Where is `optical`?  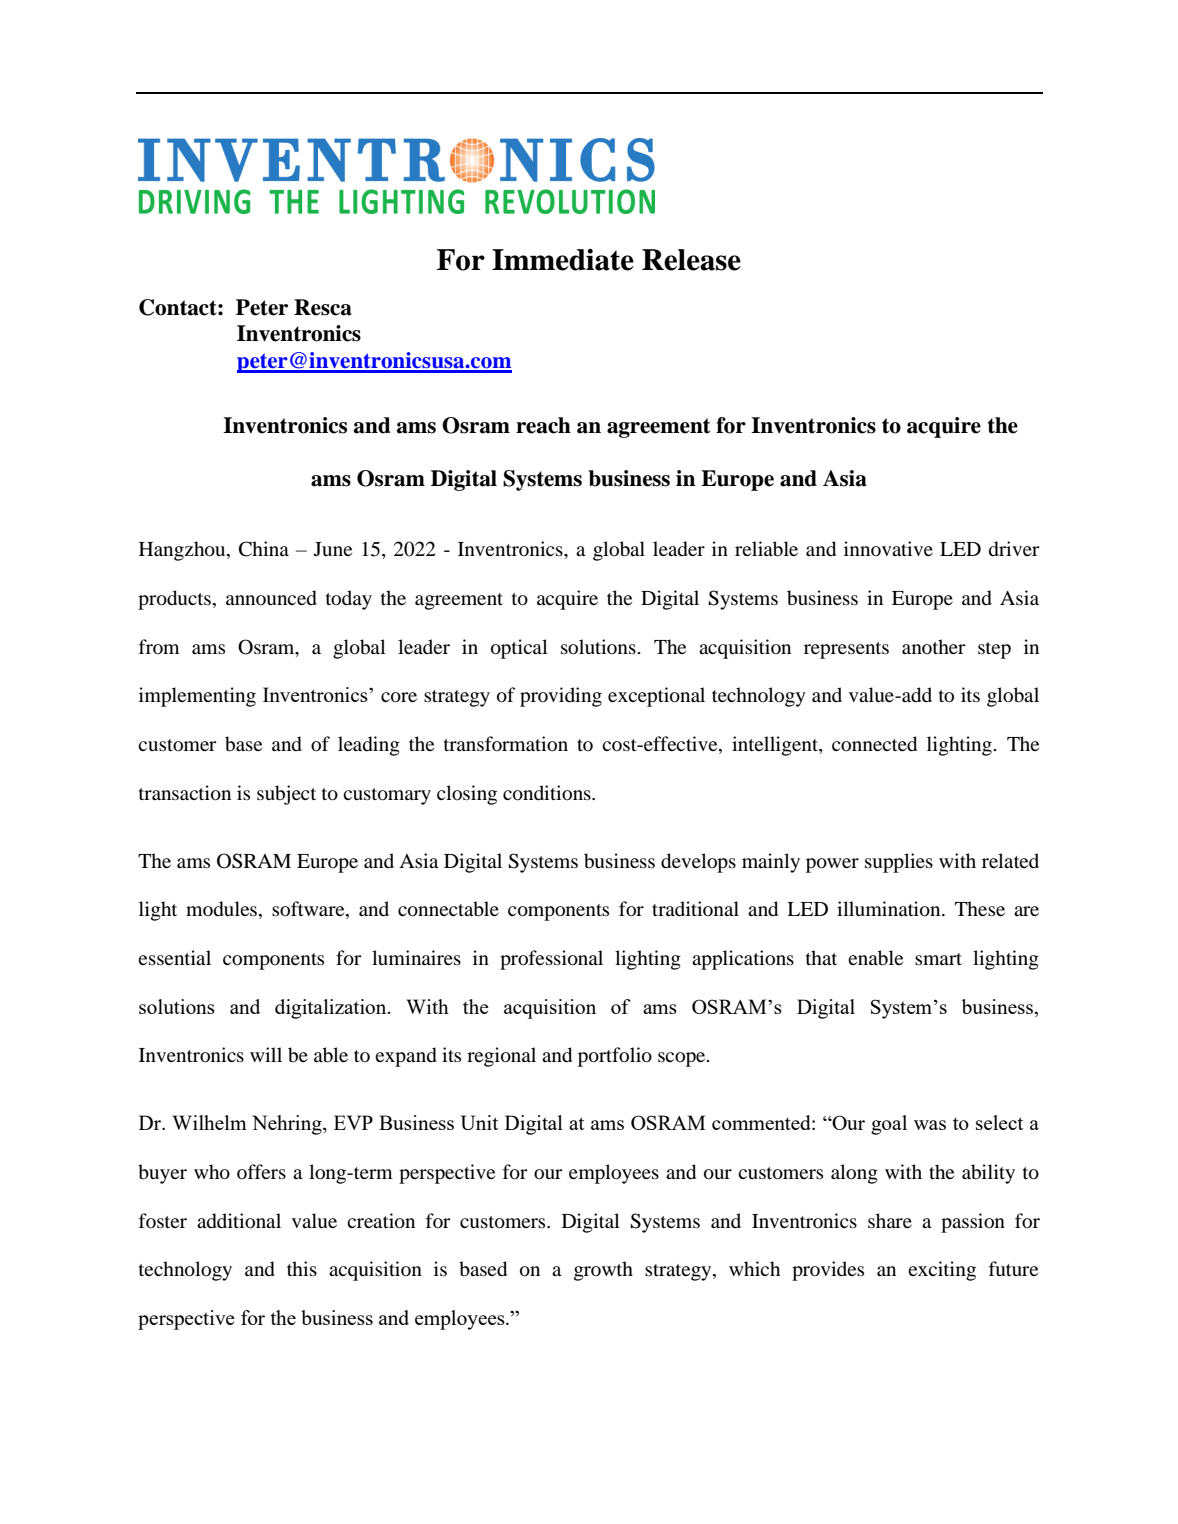 optical is located at coordinates (519, 649).
